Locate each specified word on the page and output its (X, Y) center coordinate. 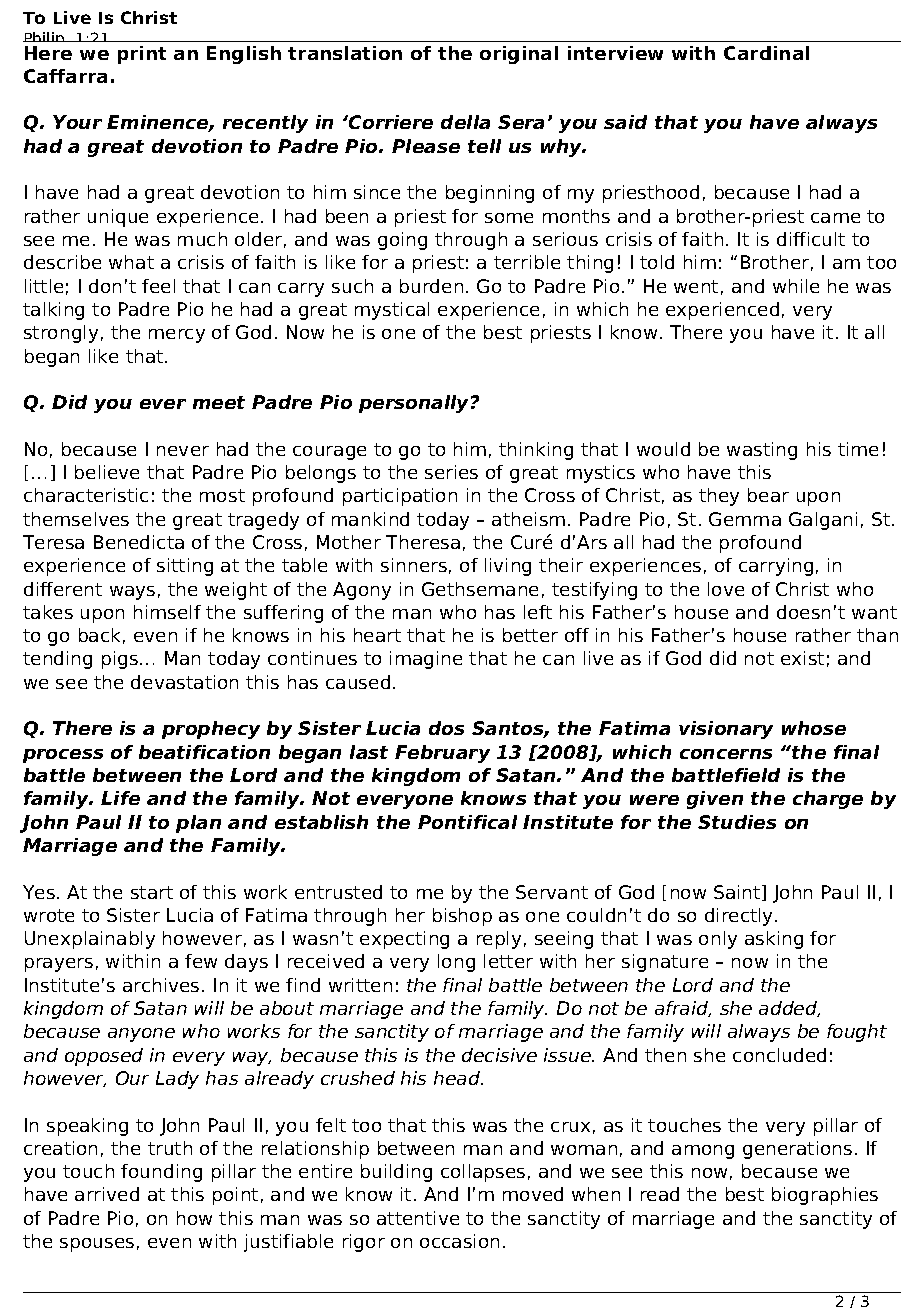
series (451, 472)
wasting (762, 451)
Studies (737, 822)
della (465, 122)
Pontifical (467, 822)
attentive (418, 1218)
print (142, 55)
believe (107, 472)
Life (120, 798)
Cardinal (766, 53)
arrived (107, 1194)
